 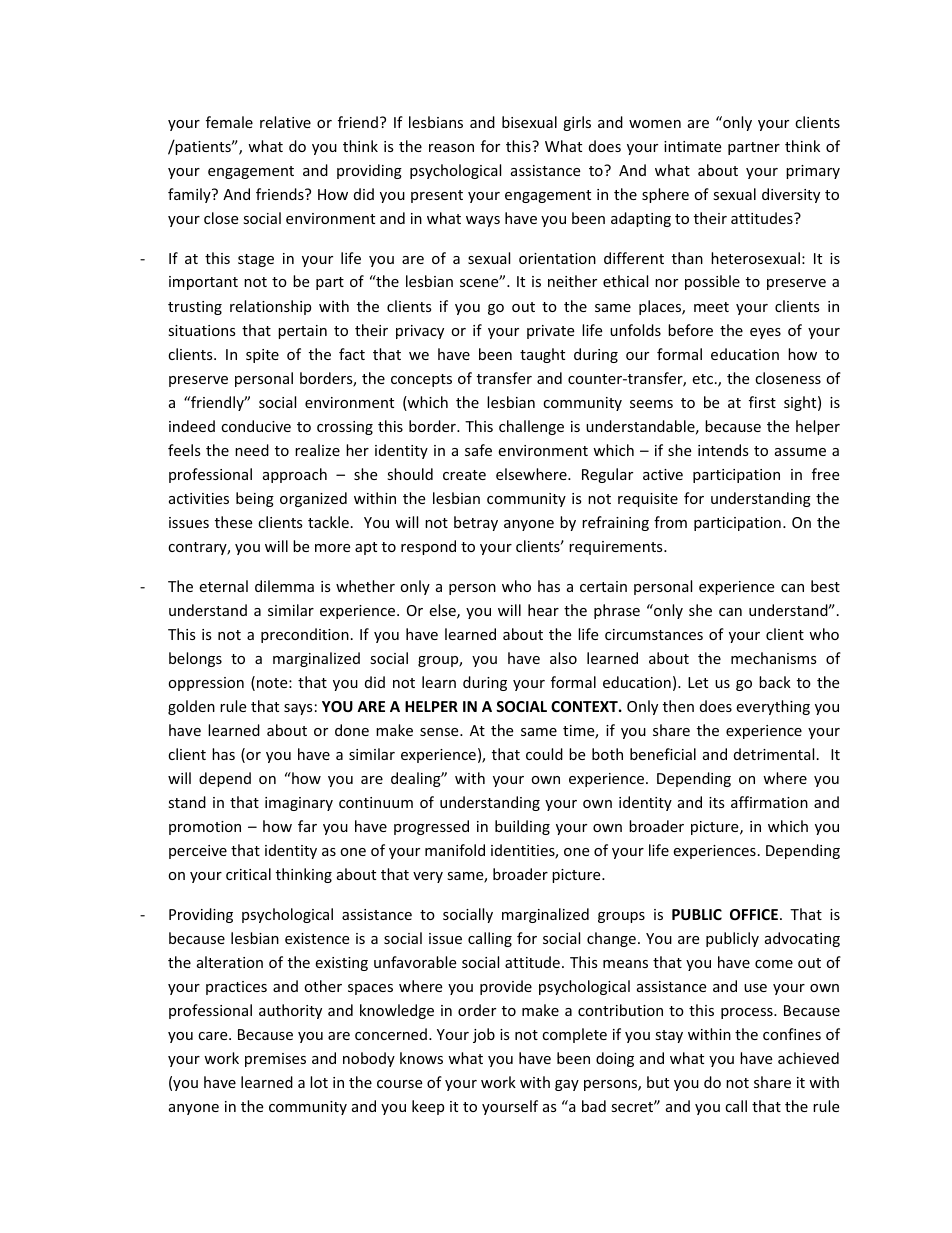 What do you see at coordinates (285, 122) in the page?
I see `relative` at bounding box center [285, 122].
